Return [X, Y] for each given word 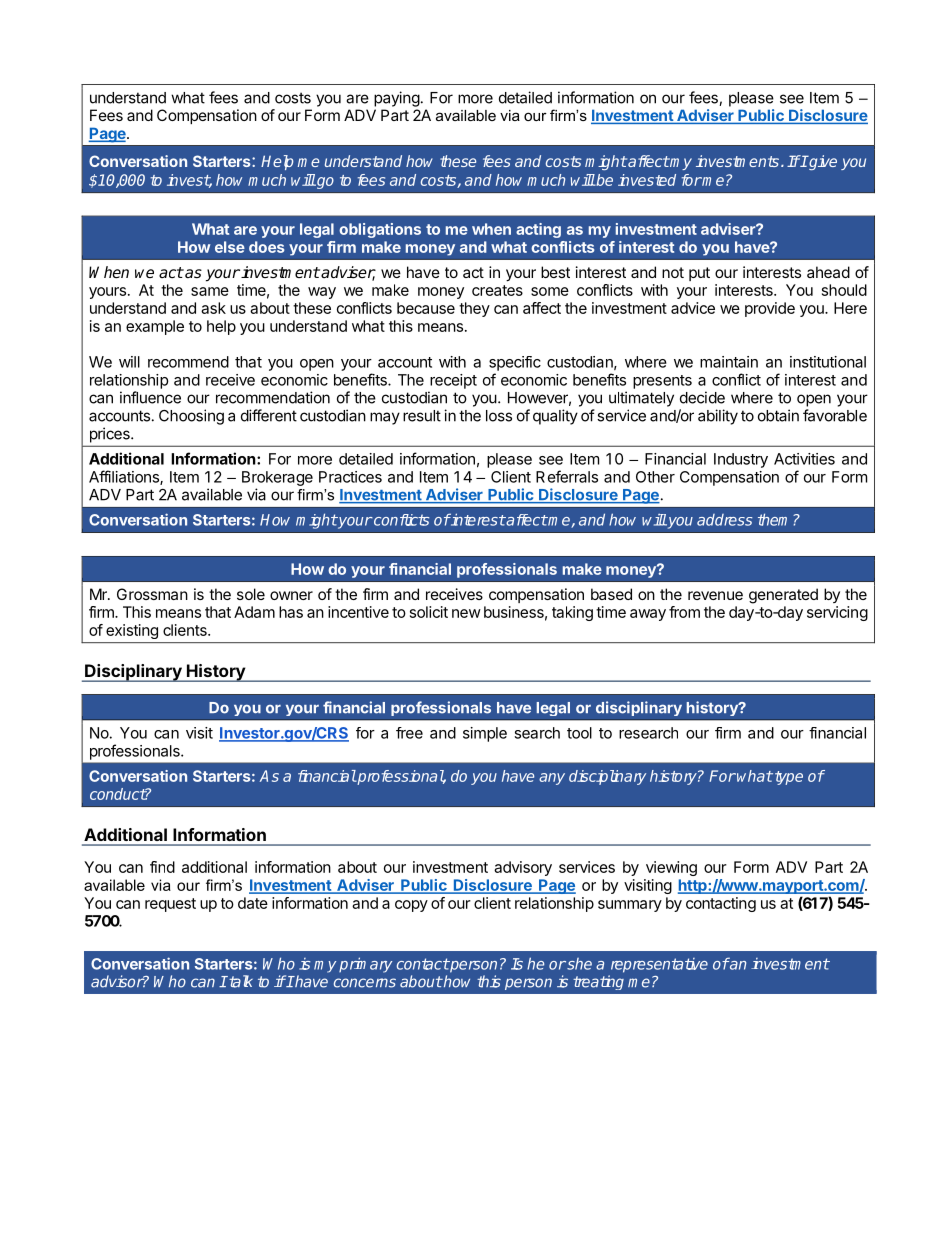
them [776, 519]
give [822, 162]
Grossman [152, 594]
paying [397, 99]
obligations [380, 230]
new [466, 613]
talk [240, 981]
